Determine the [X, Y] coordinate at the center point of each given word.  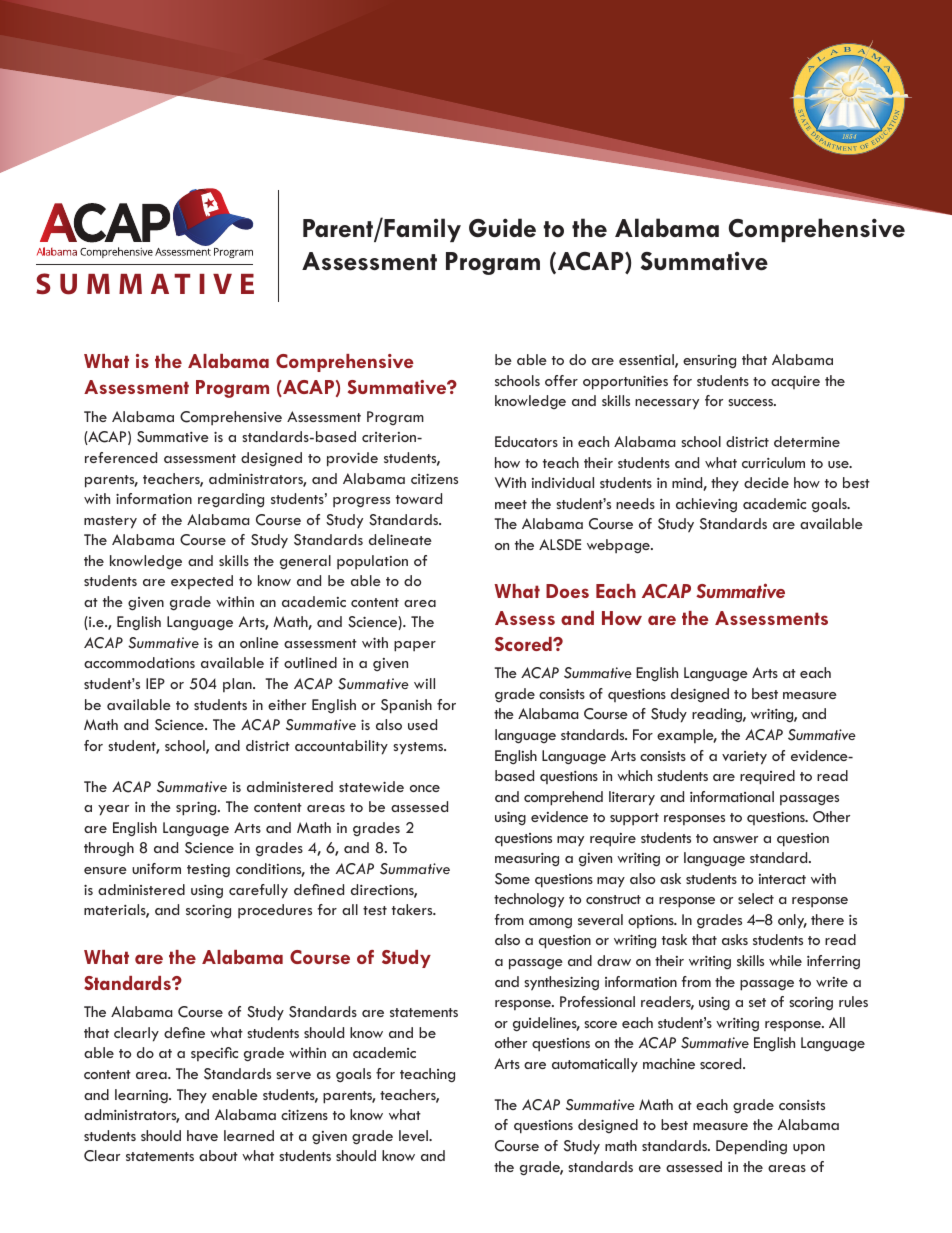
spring [197, 808]
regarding [231, 500]
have [202, 1135]
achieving [706, 505]
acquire [795, 382]
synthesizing [561, 983]
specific [214, 1054]
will [424, 683]
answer [735, 839]
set [757, 1002]
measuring [527, 859]
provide [352, 459]
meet [511, 504]
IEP [155, 683]
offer [561, 380]
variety [744, 758]
